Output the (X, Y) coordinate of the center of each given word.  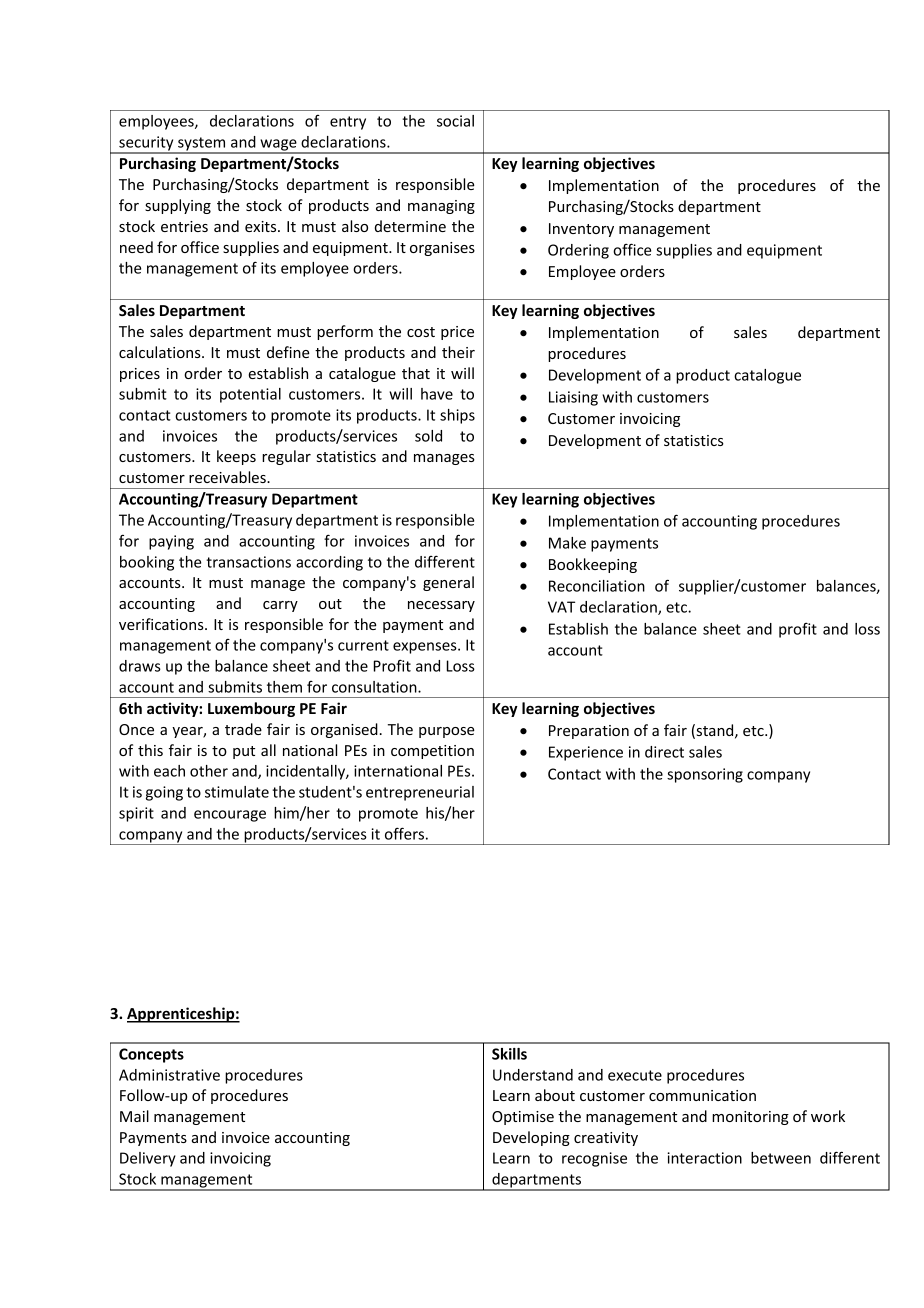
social (455, 121)
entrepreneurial (420, 793)
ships (457, 416)
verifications (162, 624)
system (202, 145)
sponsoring (705, 775)
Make (567, 543)
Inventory (581, 230)
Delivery (148, 1159)
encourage (230, 816)
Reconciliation (597, 586)
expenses (426, 648)
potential (250, 395)
